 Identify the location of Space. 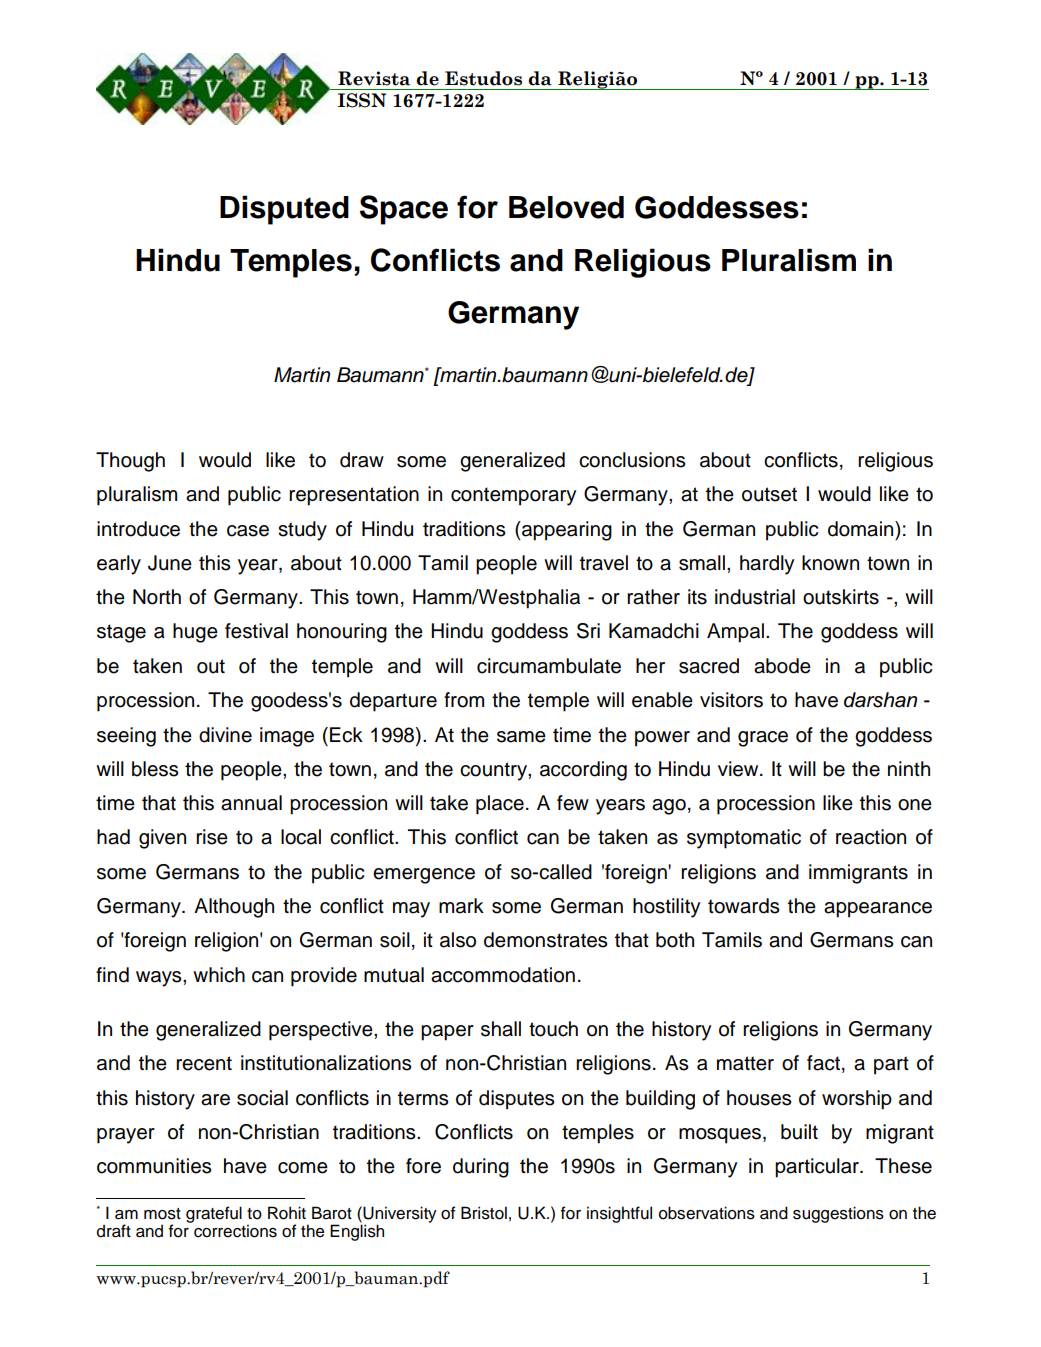
(404, 210).
